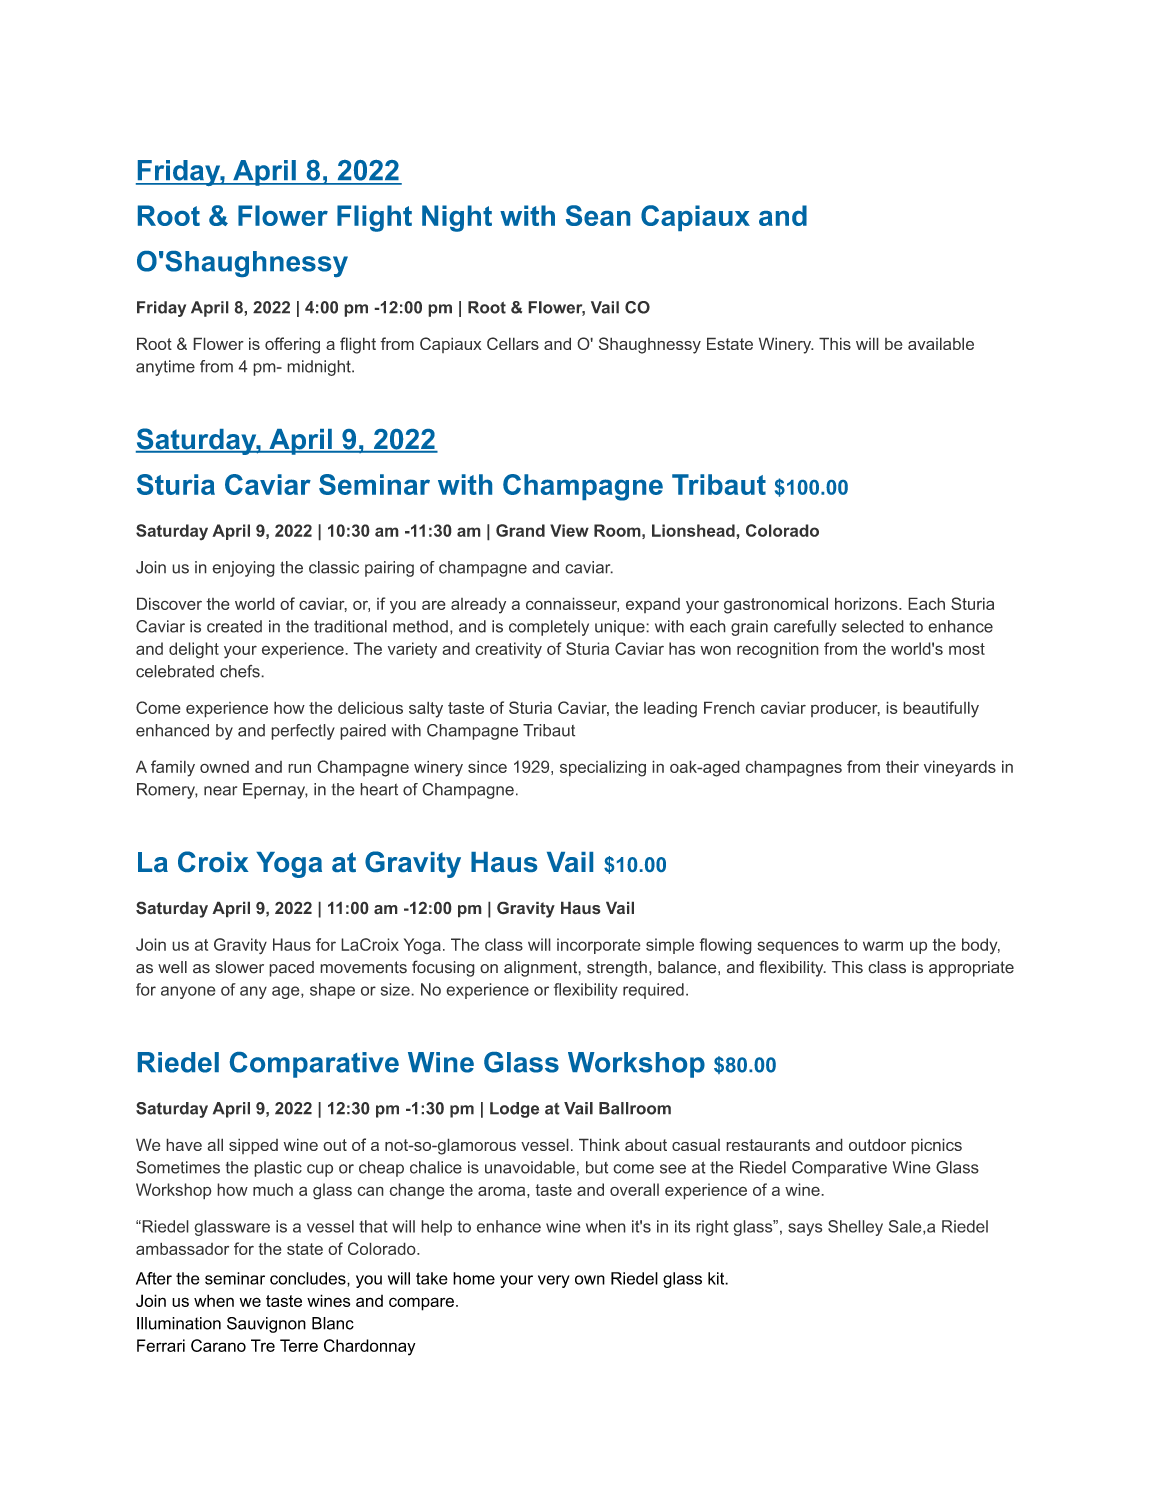 The width and height of the image is (1154, 1494). What do you see at coordinates (855, 1228) in the image?
I see `Shelley` at bounding box center [855, 1228].
